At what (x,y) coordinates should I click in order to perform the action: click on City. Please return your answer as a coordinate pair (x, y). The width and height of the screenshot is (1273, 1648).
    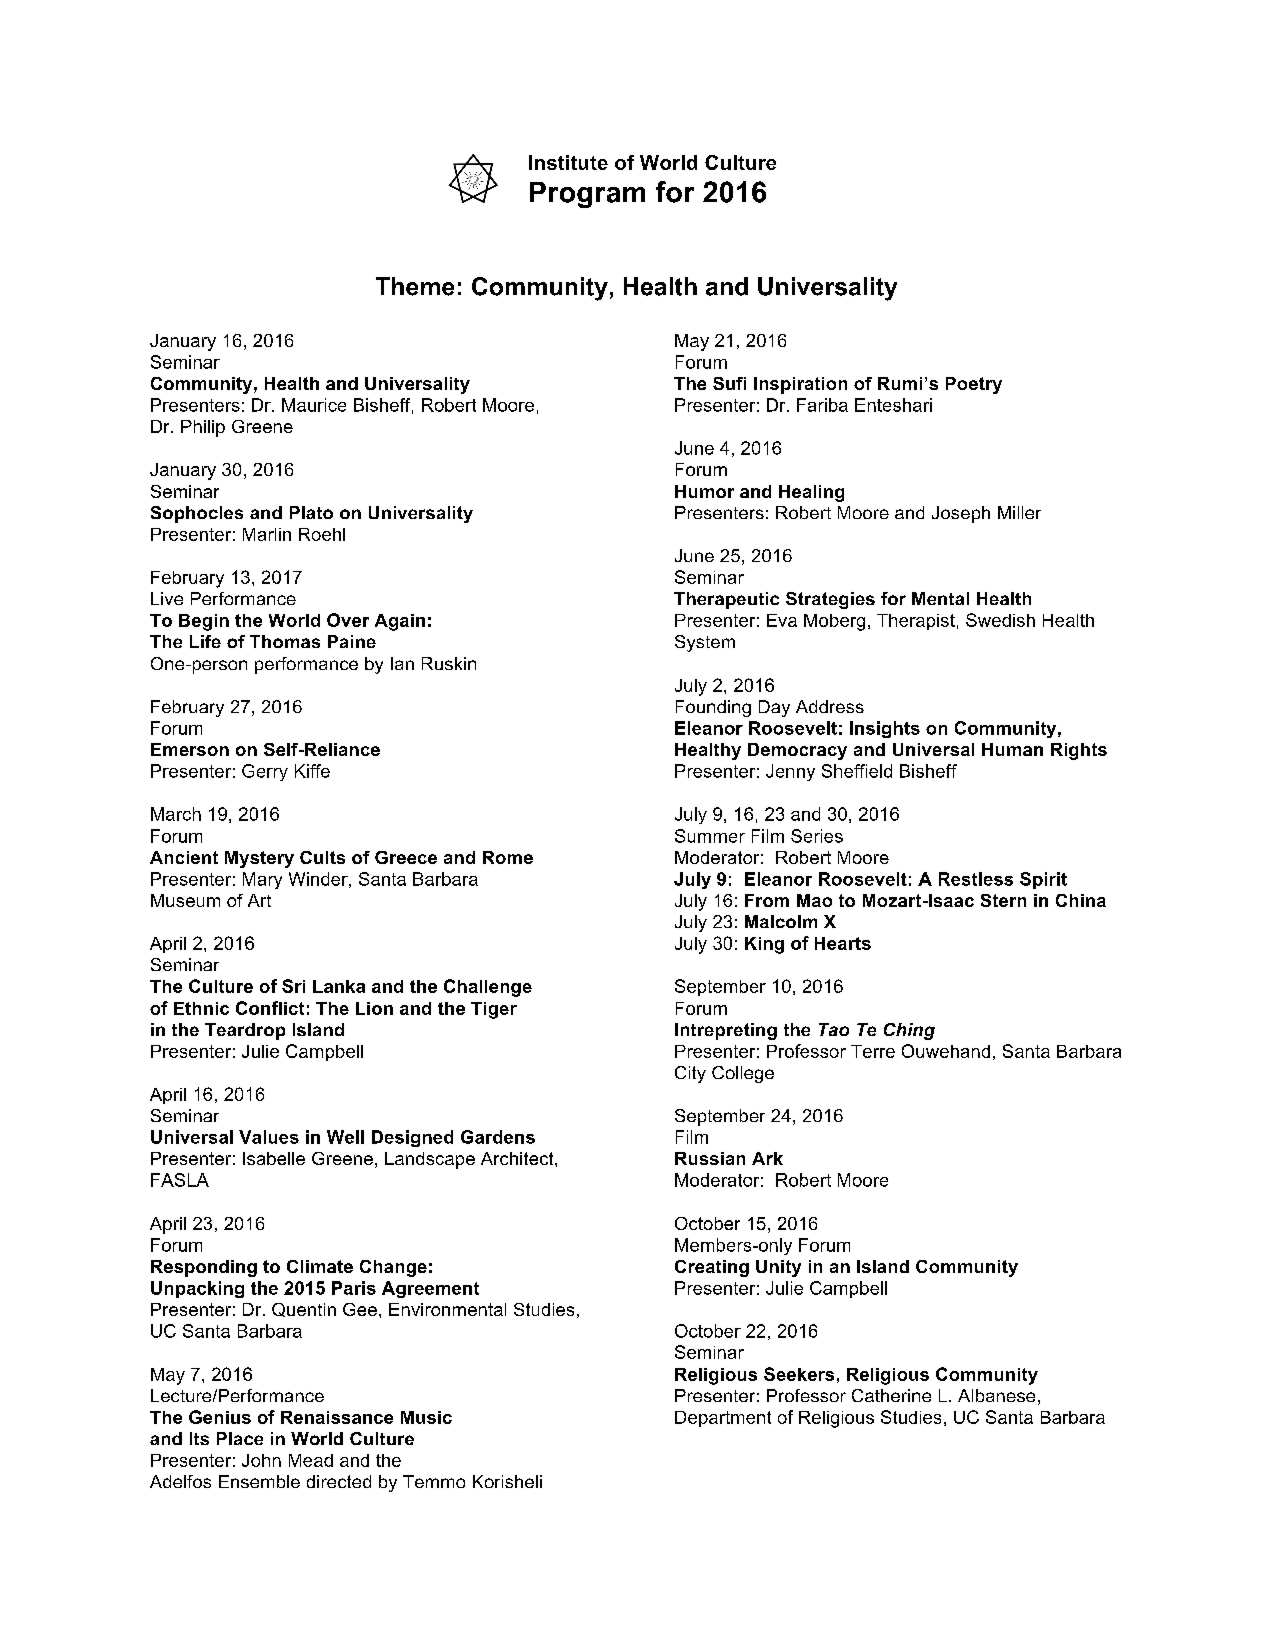
    Looking at the image, I should click on (690, 1074).
